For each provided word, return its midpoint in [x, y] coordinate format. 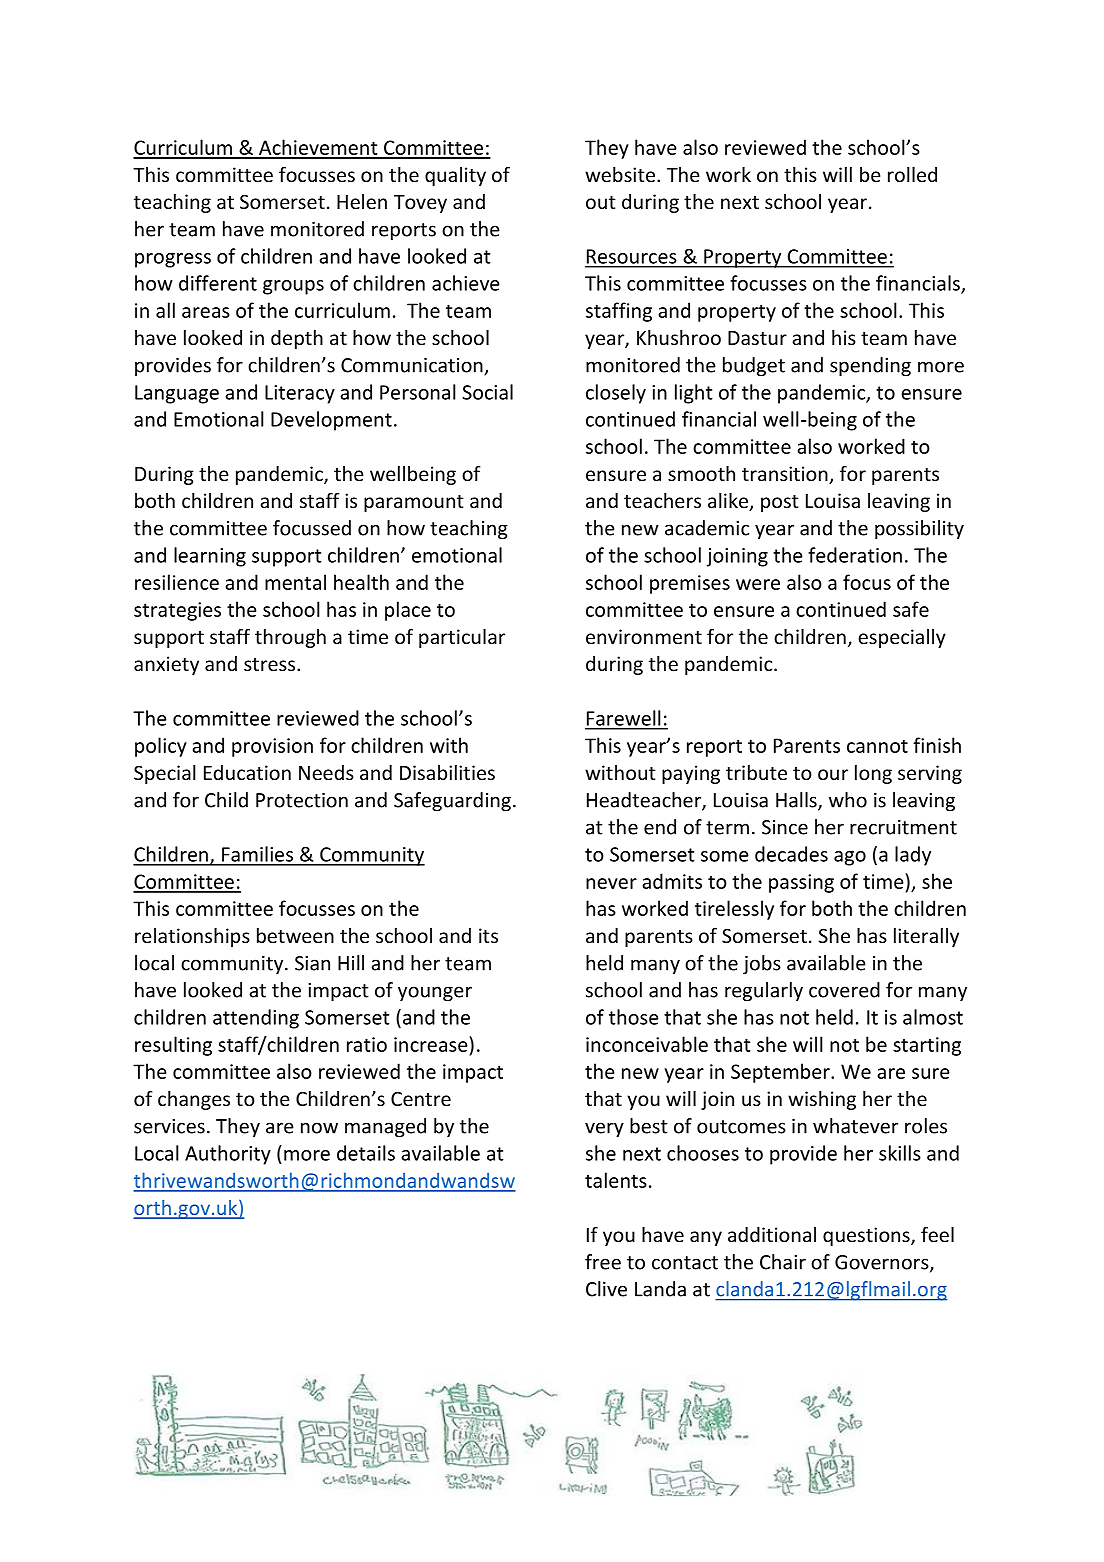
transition [786, 475]
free [603, 1262]
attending [256, 1019]
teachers [662, 500]
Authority [228, 1155]
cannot [877, 746]
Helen [362, 201]
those [634, 1017]
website [620, 174]
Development [331, 421]
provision [272, 747]
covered [844, 990]
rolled [912, 174]
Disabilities [447, 772]
